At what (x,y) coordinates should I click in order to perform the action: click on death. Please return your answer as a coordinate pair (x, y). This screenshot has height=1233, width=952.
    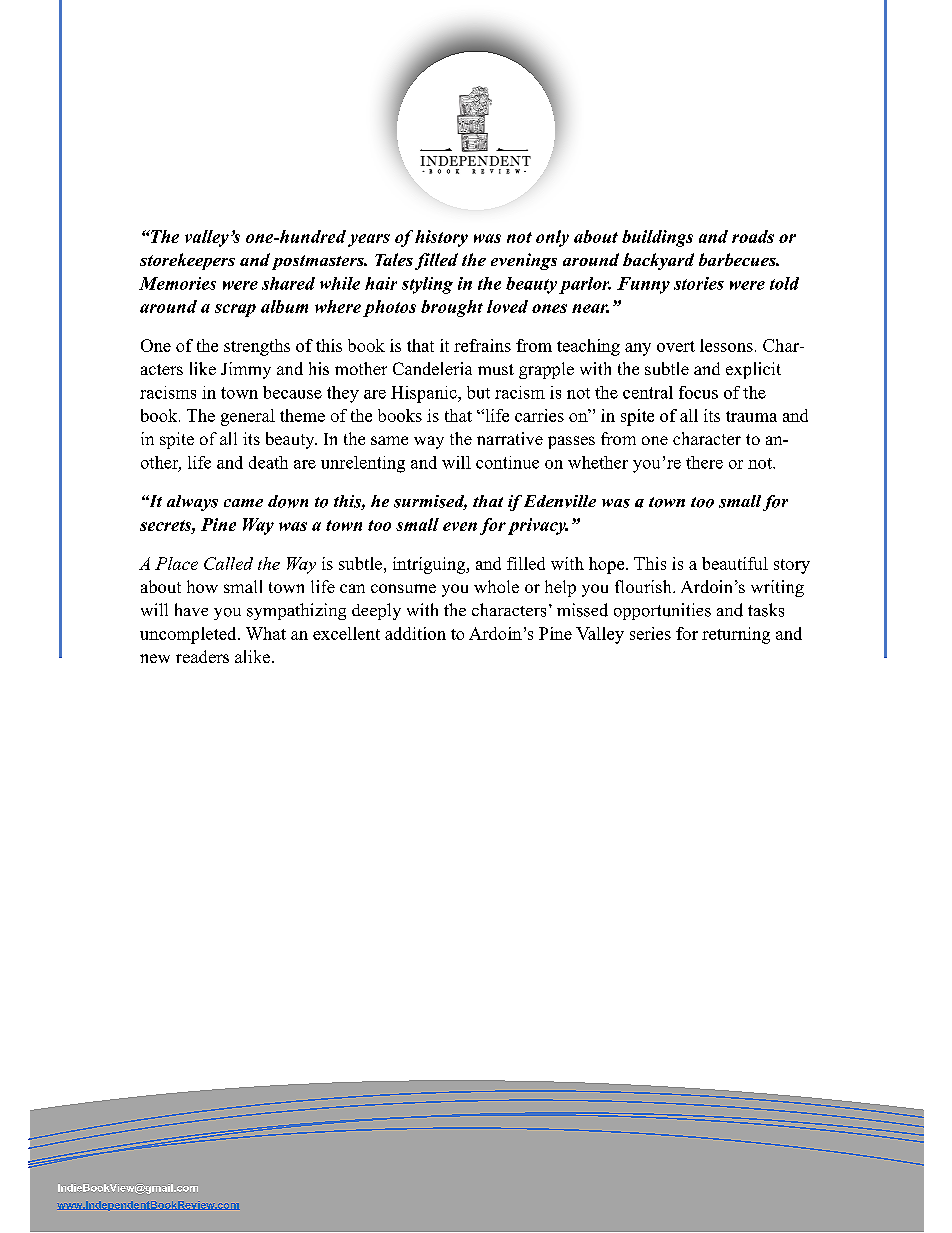
    Looking at the image, I should click on (268, 462).
